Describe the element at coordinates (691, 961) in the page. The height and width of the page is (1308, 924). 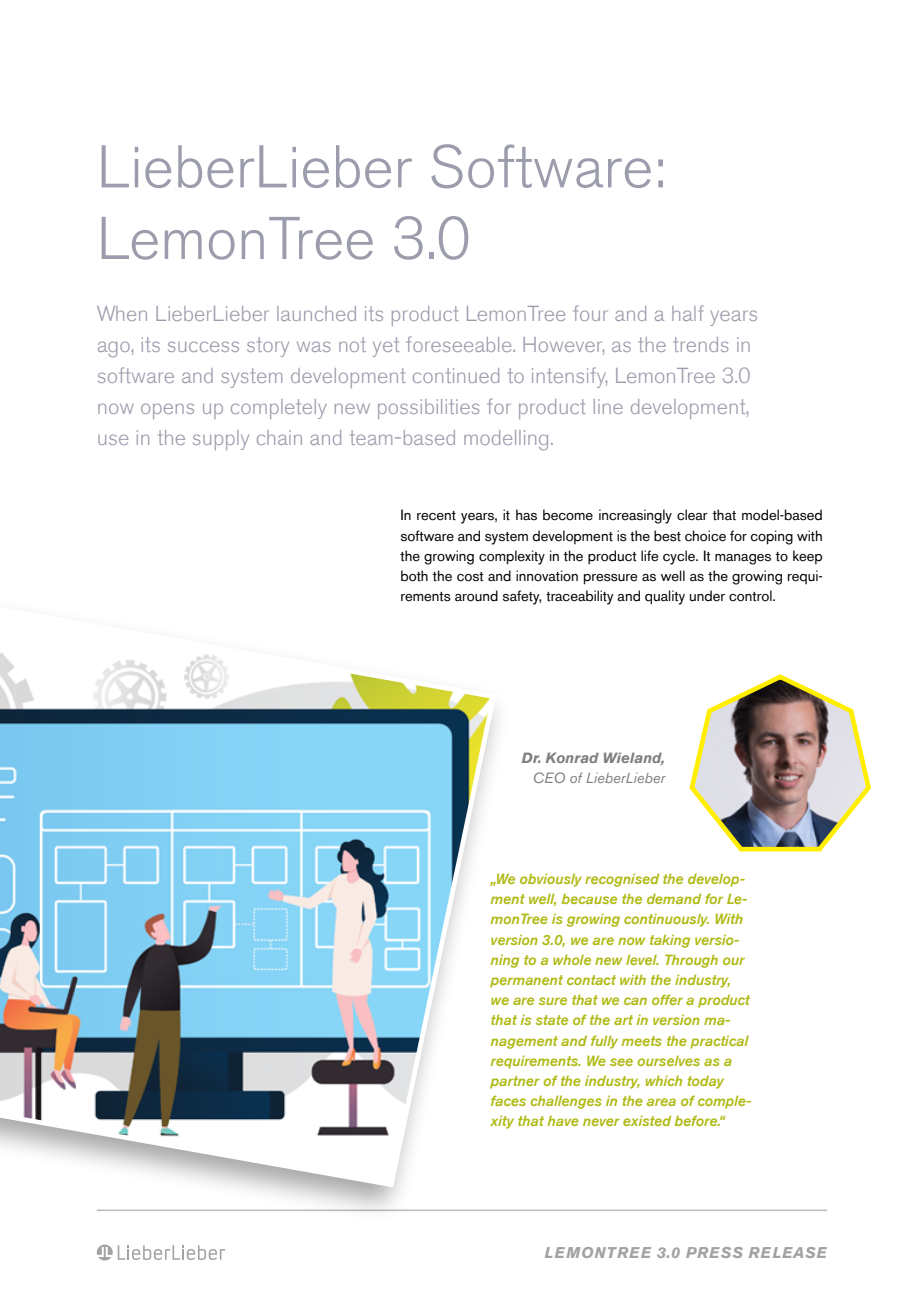
I see `Through` at that location.
